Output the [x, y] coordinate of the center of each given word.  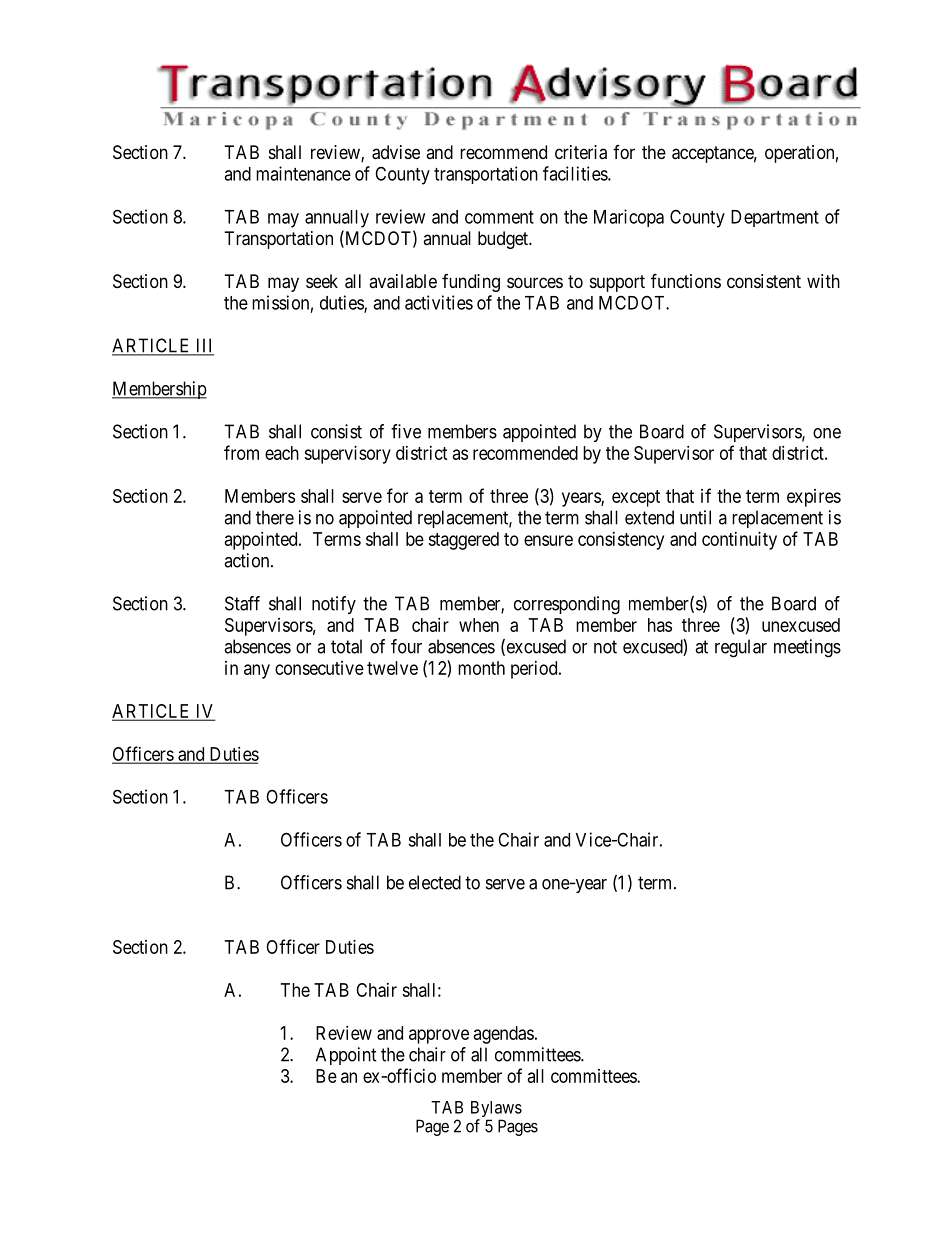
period [535, 670]
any [257, 671]
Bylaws [496, 1110]
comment [499, 217]
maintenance [303, 173]
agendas [504, 1035]
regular [741, 648]
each [282, 453]
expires [814, 498]
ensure [548, 540]
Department [775, 218]
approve [439, 1036]
